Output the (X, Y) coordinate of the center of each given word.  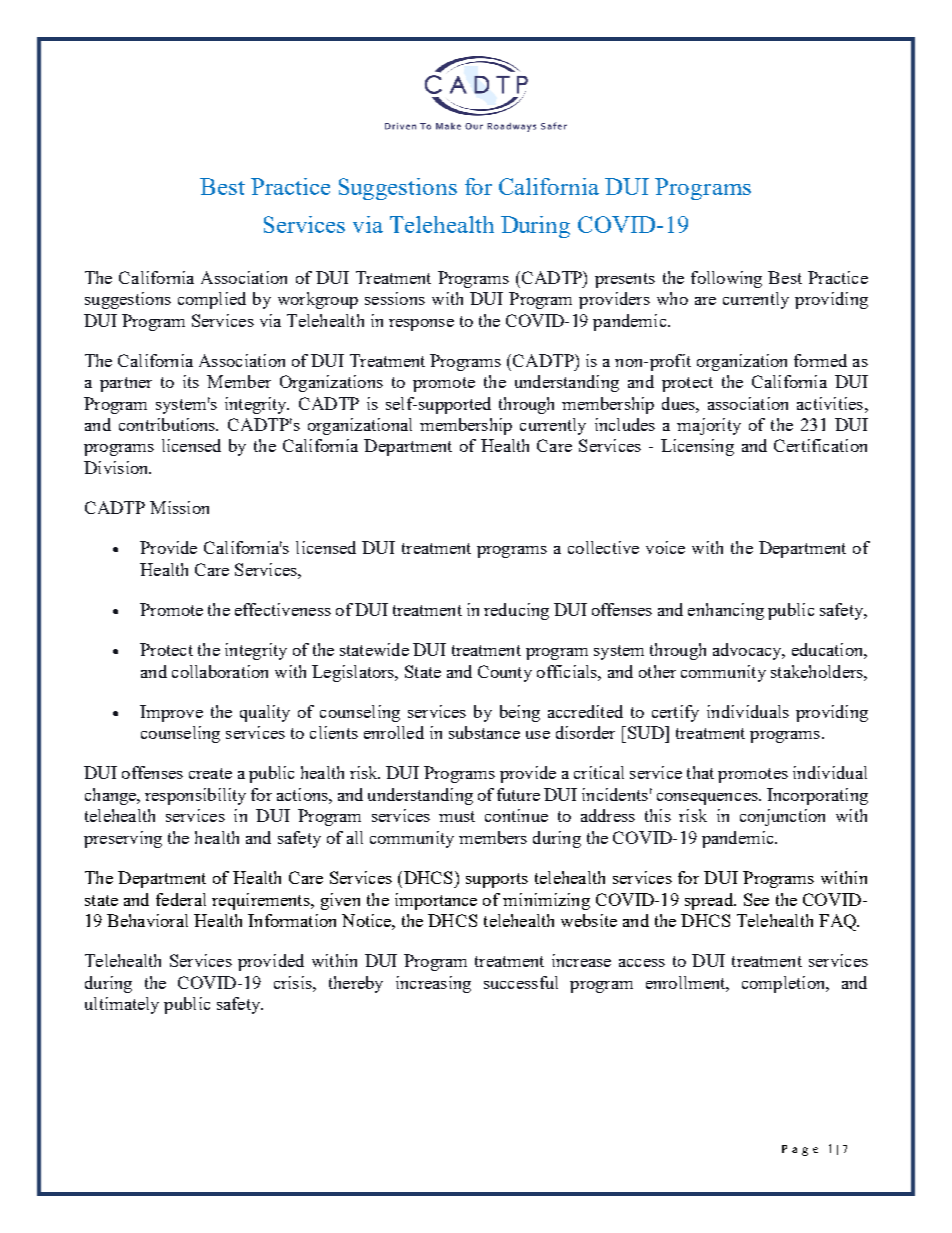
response (421, 325)
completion (785, 984)
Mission (179, 507)
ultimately (122, 1005)
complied (212, 300)
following (726, 279)
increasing (433, 984)
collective (603, 547)
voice (665, 547)
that (700, 772)
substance (484, 732)
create (210, 773)
